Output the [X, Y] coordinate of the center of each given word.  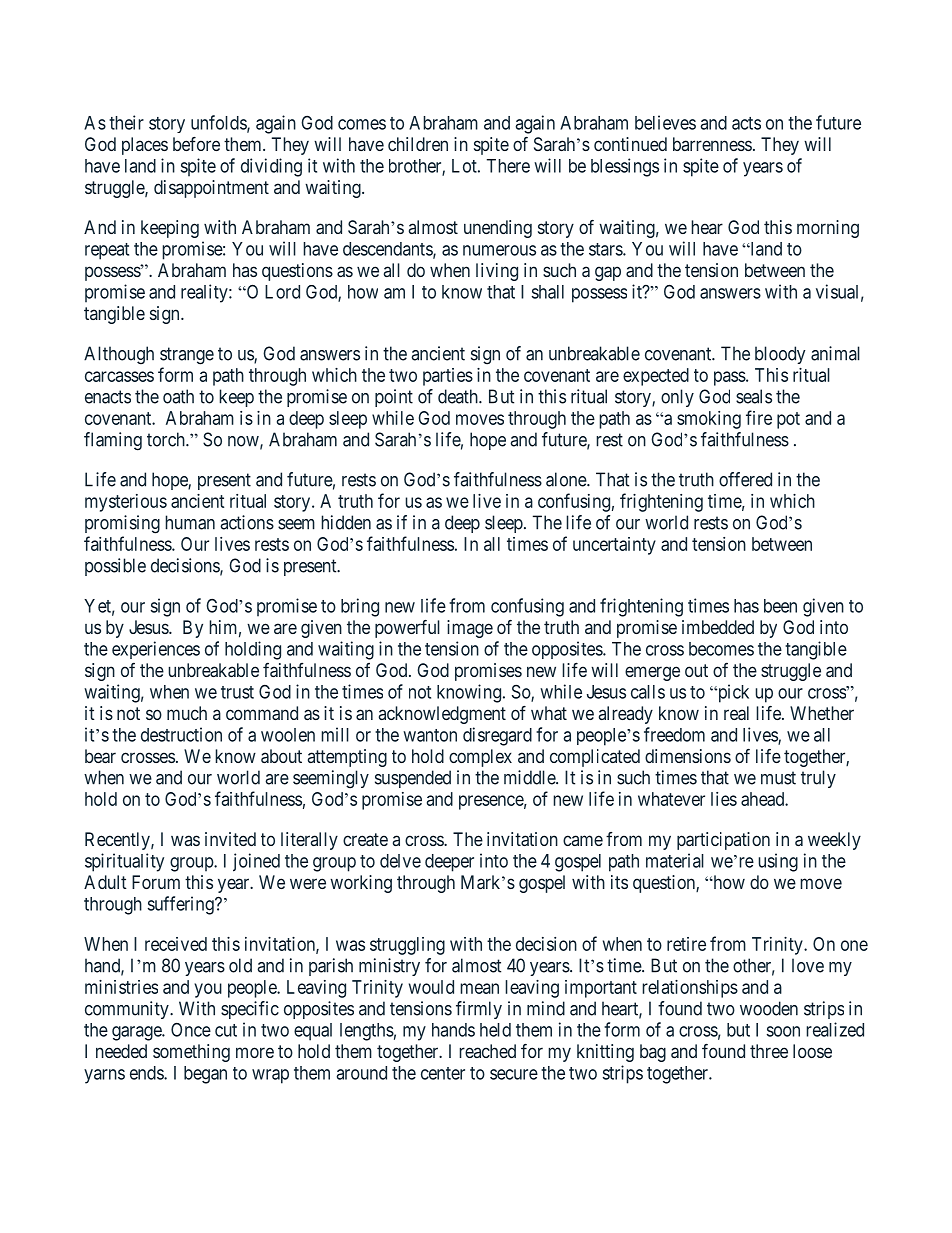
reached [487, 1051]
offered [745, 479]
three [769, 1051]
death [459, 396]
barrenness [712, 144]
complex [480, 758]
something [191, 1053]
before [196, 144]
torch [167, 439]
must [778, 778]
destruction [181, 734]
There [508, 166]
